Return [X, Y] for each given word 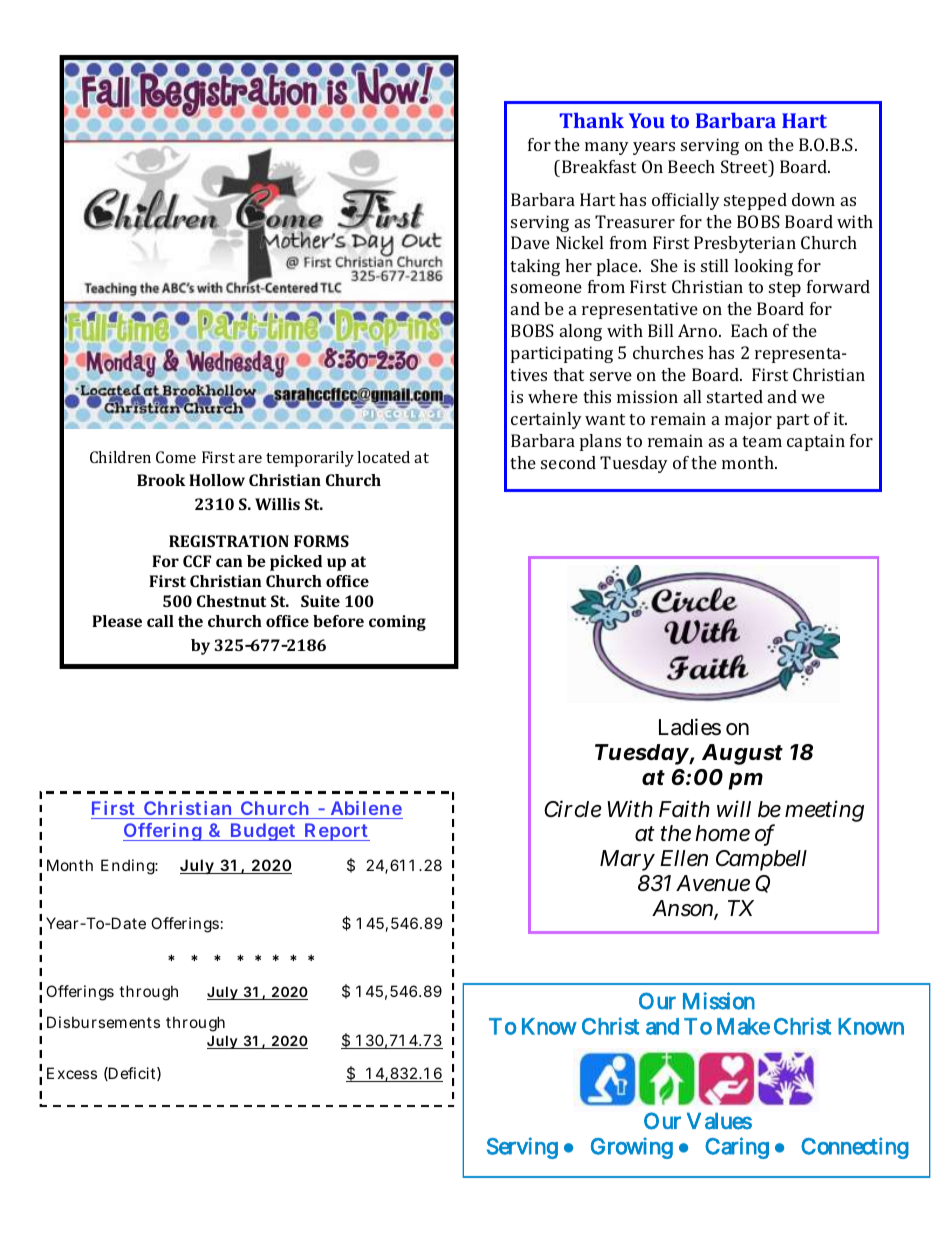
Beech [691, 166]
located [383, 457]
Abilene [366, 808]
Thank [591, 120]
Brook [161, 480]
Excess [72, 1073]
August [742, 754]
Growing [632, 1148]
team [762, 441]
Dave [530, 242]
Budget [264, 832]
